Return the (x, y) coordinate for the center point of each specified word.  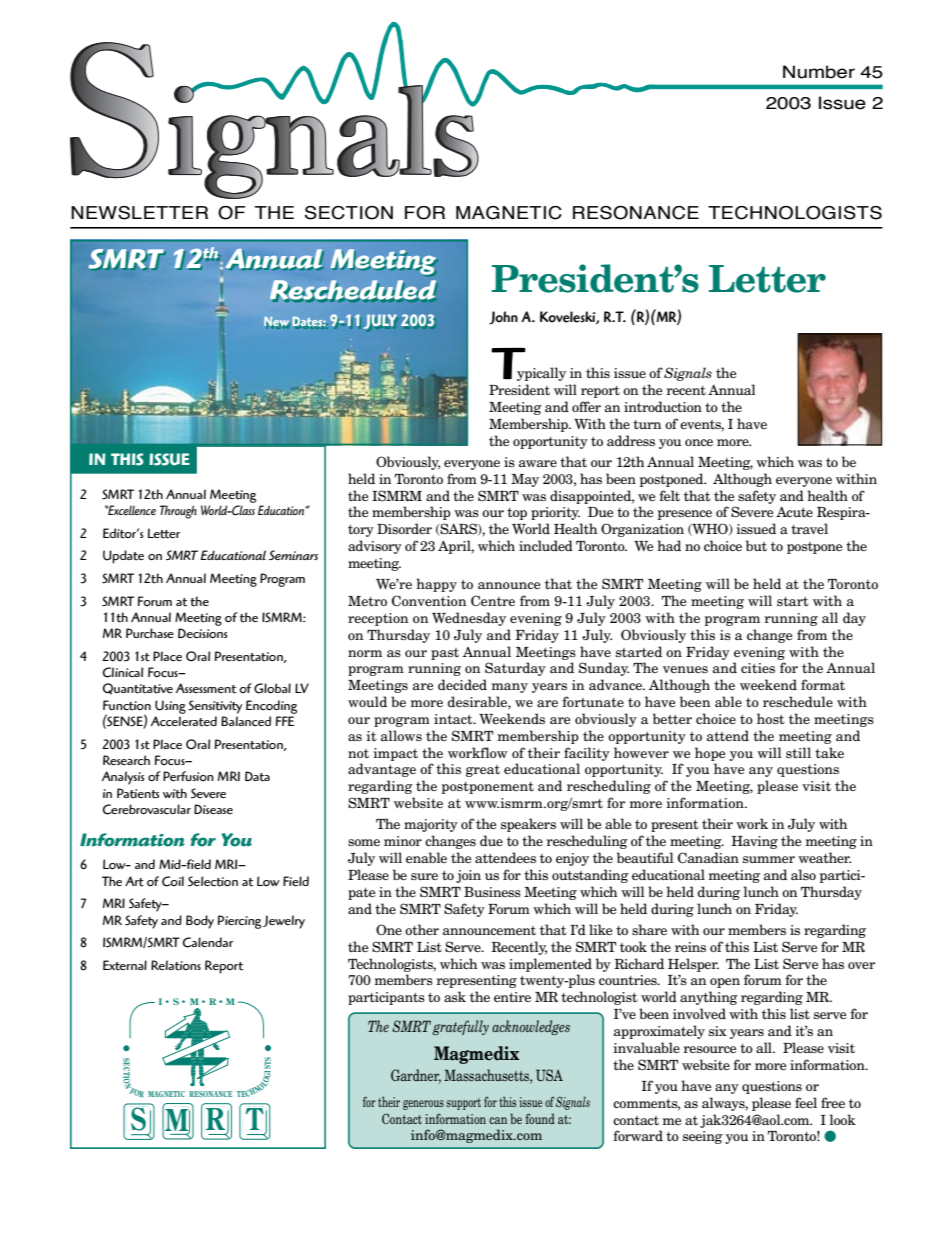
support (463, 1104)
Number (819, 72)
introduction (663, 406)
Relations (176, 965)
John (503, 318)
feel (806, 1102)
